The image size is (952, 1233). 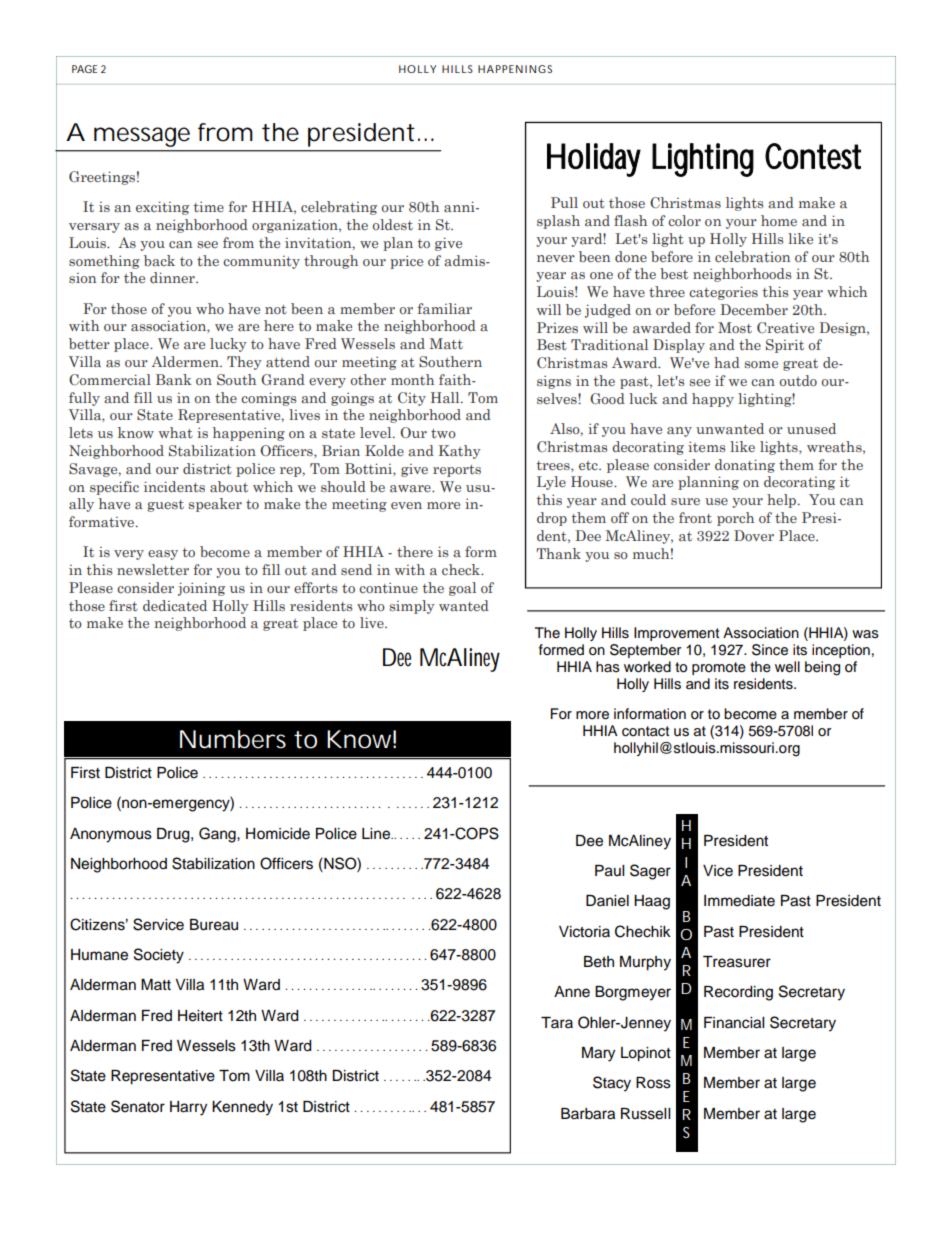 I want to click on dedicated, so click(x=175, y=606).
